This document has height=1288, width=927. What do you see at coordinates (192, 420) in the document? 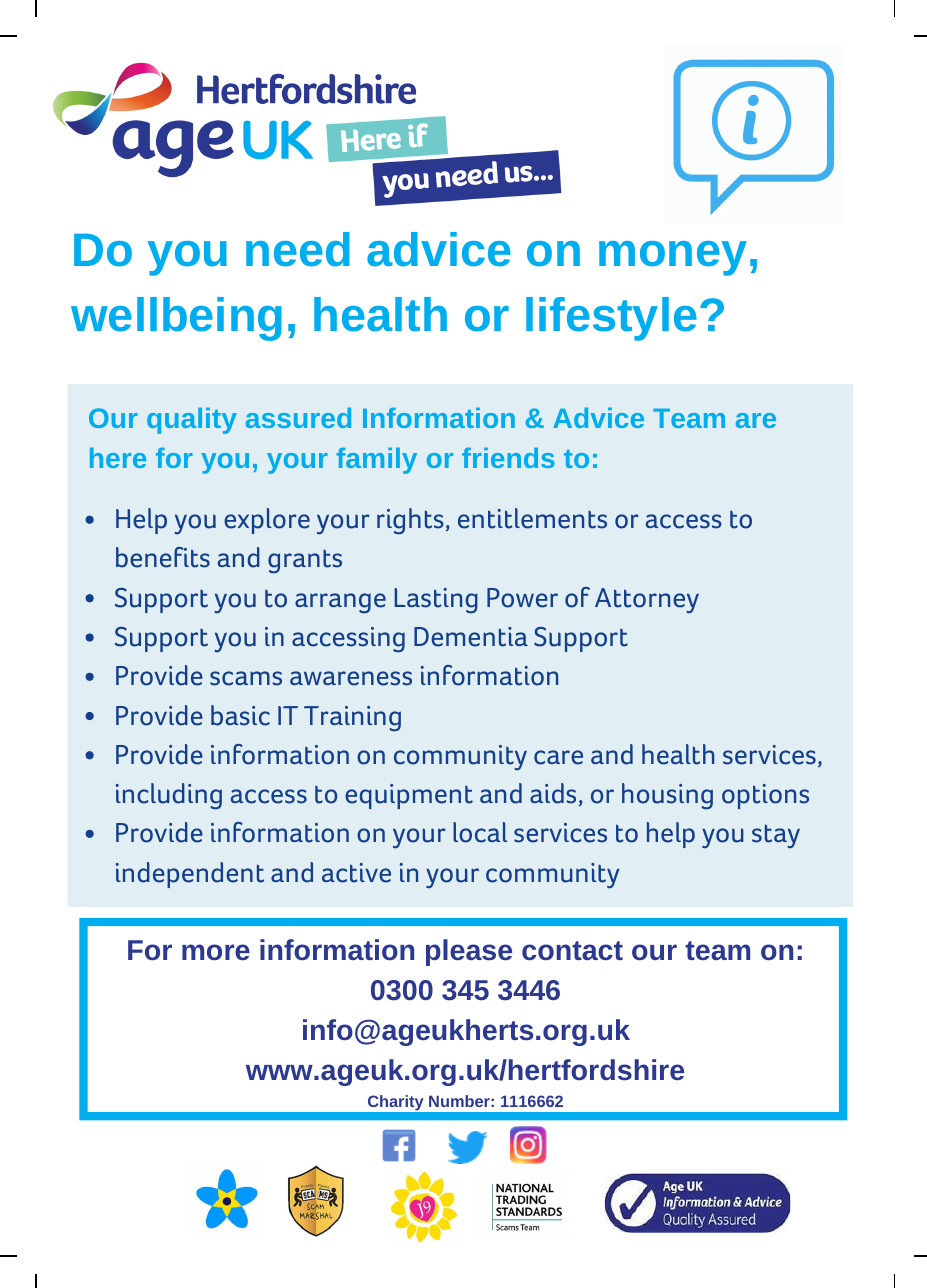
I see `quality` at bounding box center [192, 420].
